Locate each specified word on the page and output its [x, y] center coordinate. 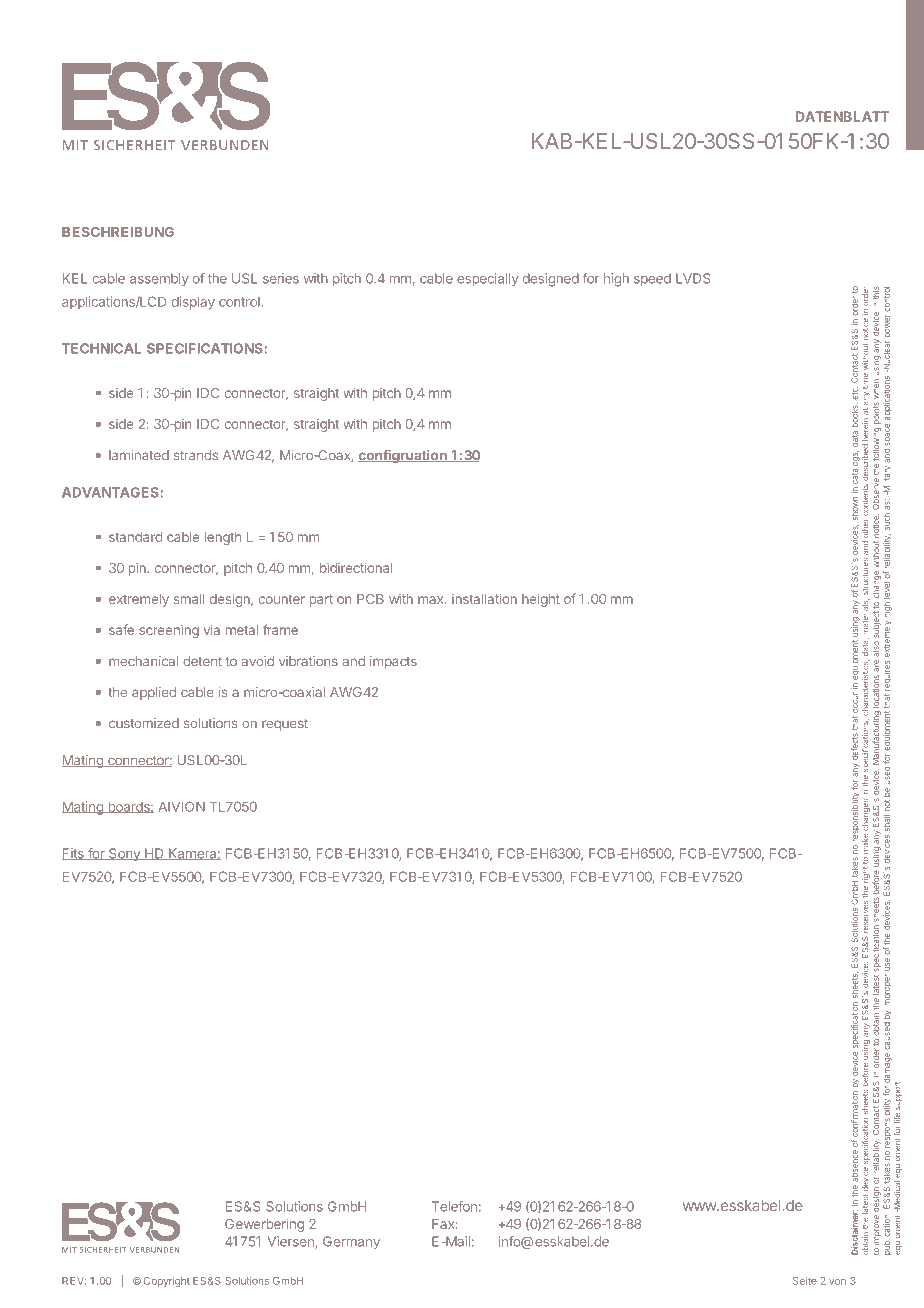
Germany [351, 1242]
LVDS [693, 278]
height [541, 600]
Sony [124, 854]
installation [484, 598]
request [285, 725]
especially [488, 279]
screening [169, 631]
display [193, 303]
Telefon [454, 1206]
